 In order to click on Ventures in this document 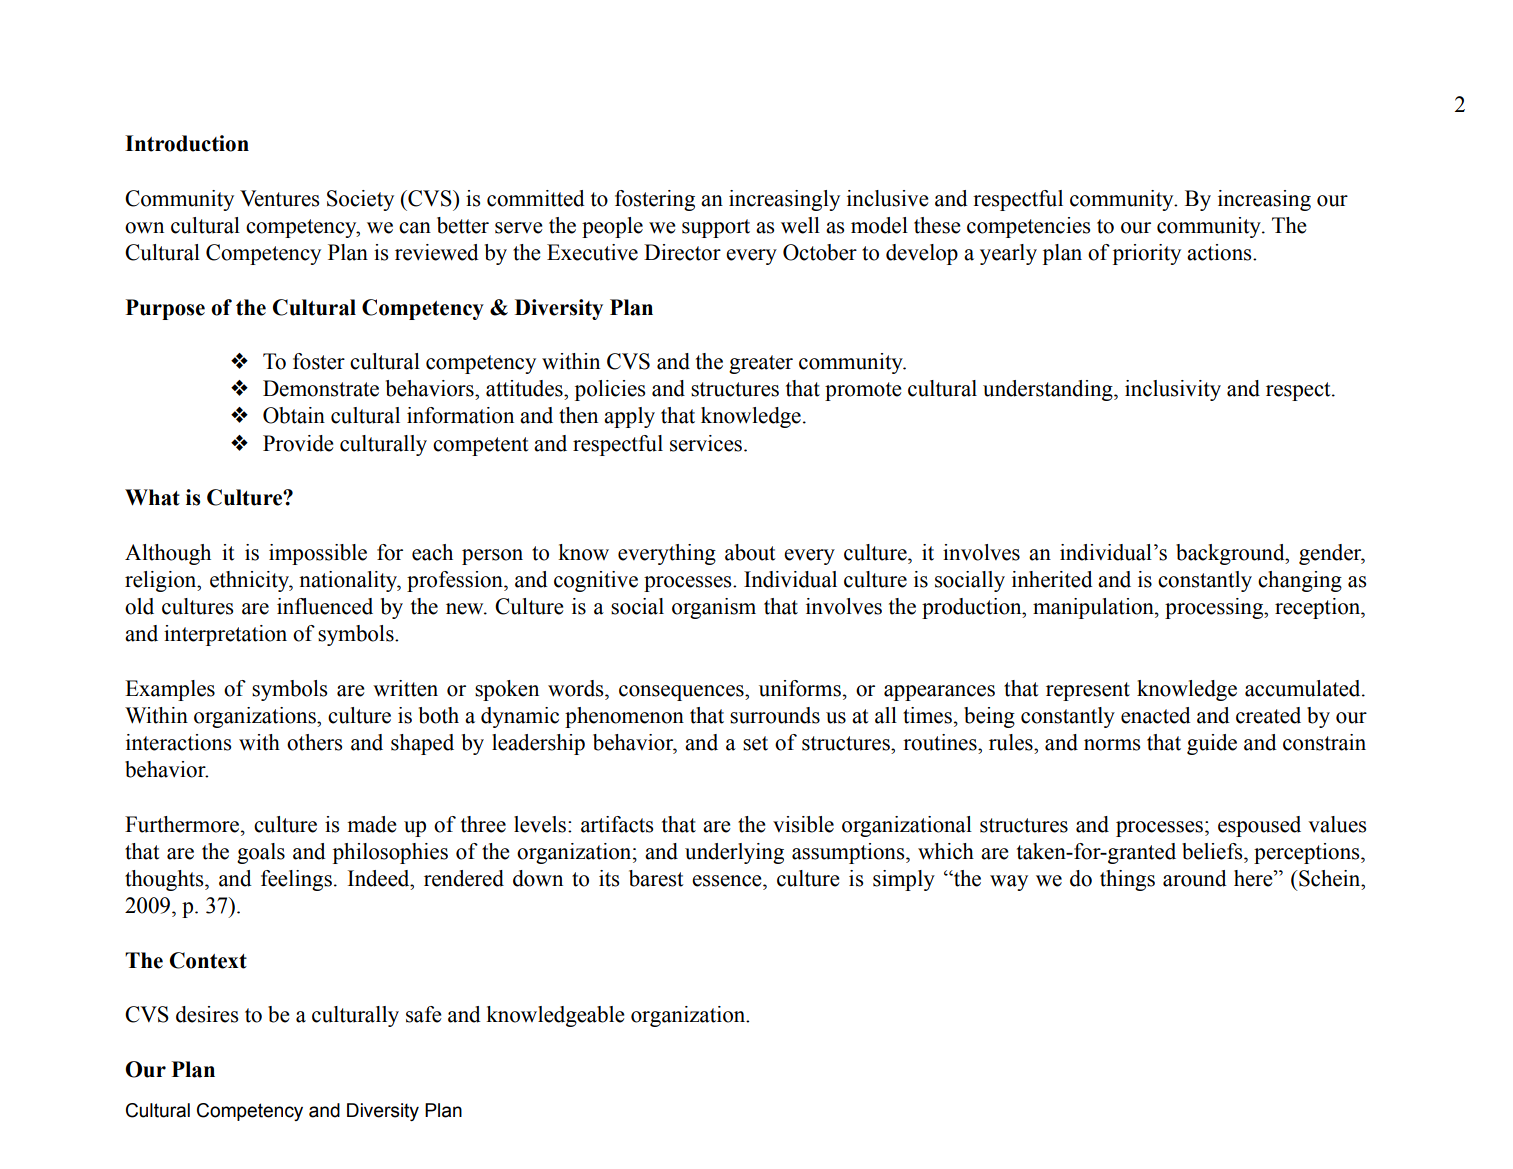, I will do `click(279, 198)`.
